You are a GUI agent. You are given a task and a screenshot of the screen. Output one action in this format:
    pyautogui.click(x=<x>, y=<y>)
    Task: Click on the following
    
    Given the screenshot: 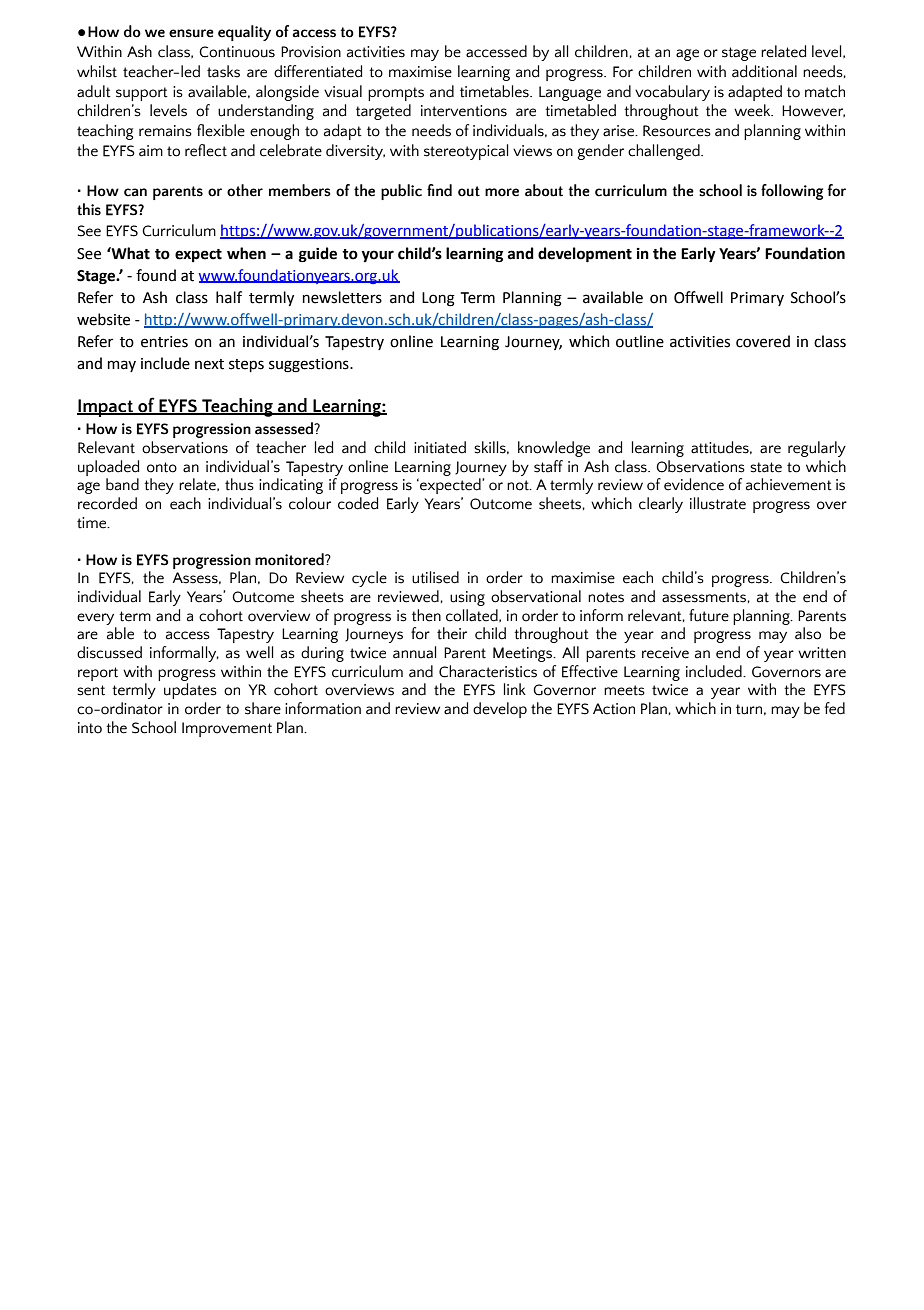 What is the action you would take?
    pyautogui.click(x=792, y=192)
